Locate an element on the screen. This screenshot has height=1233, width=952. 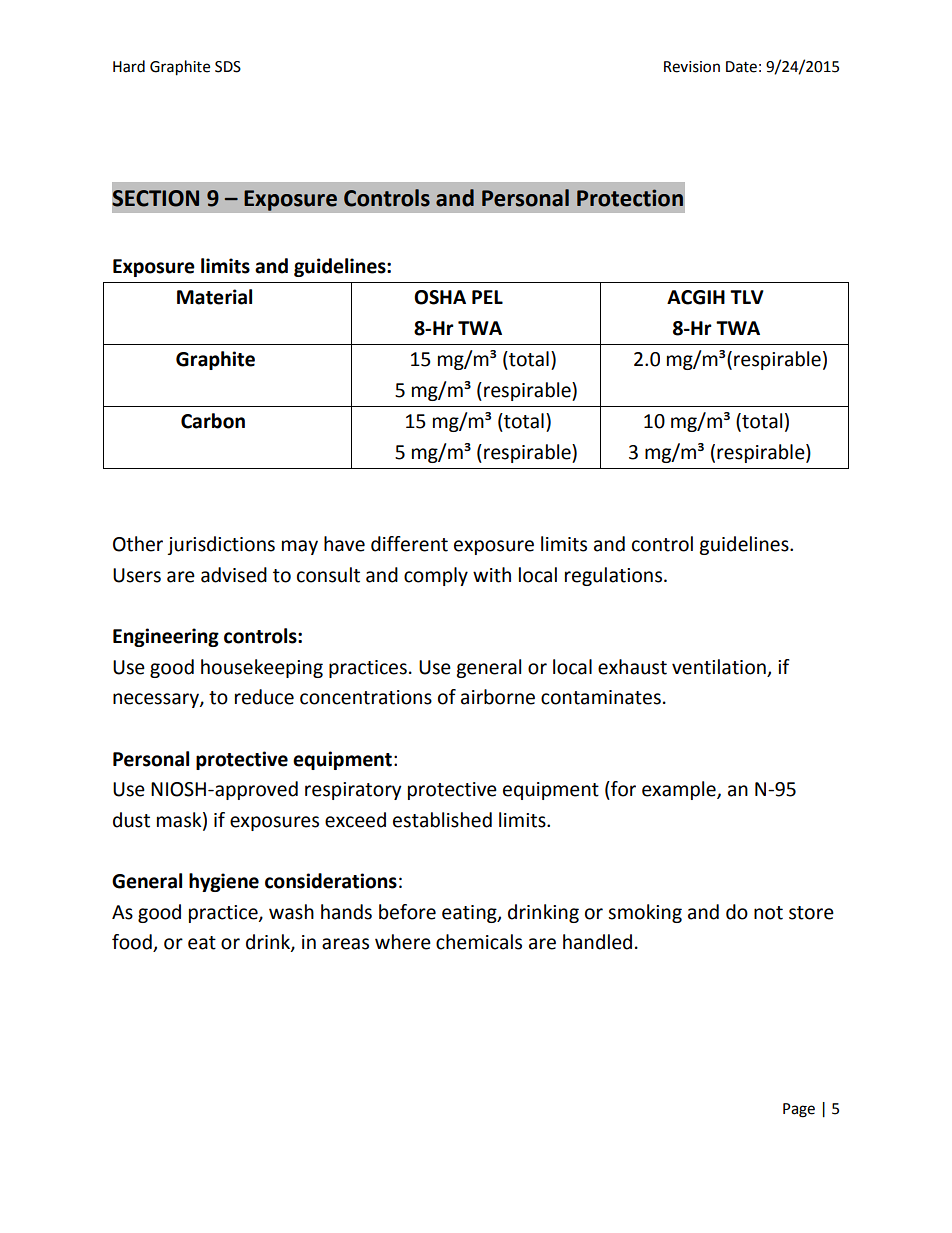
reduce is located at coordinates (264, 697).
